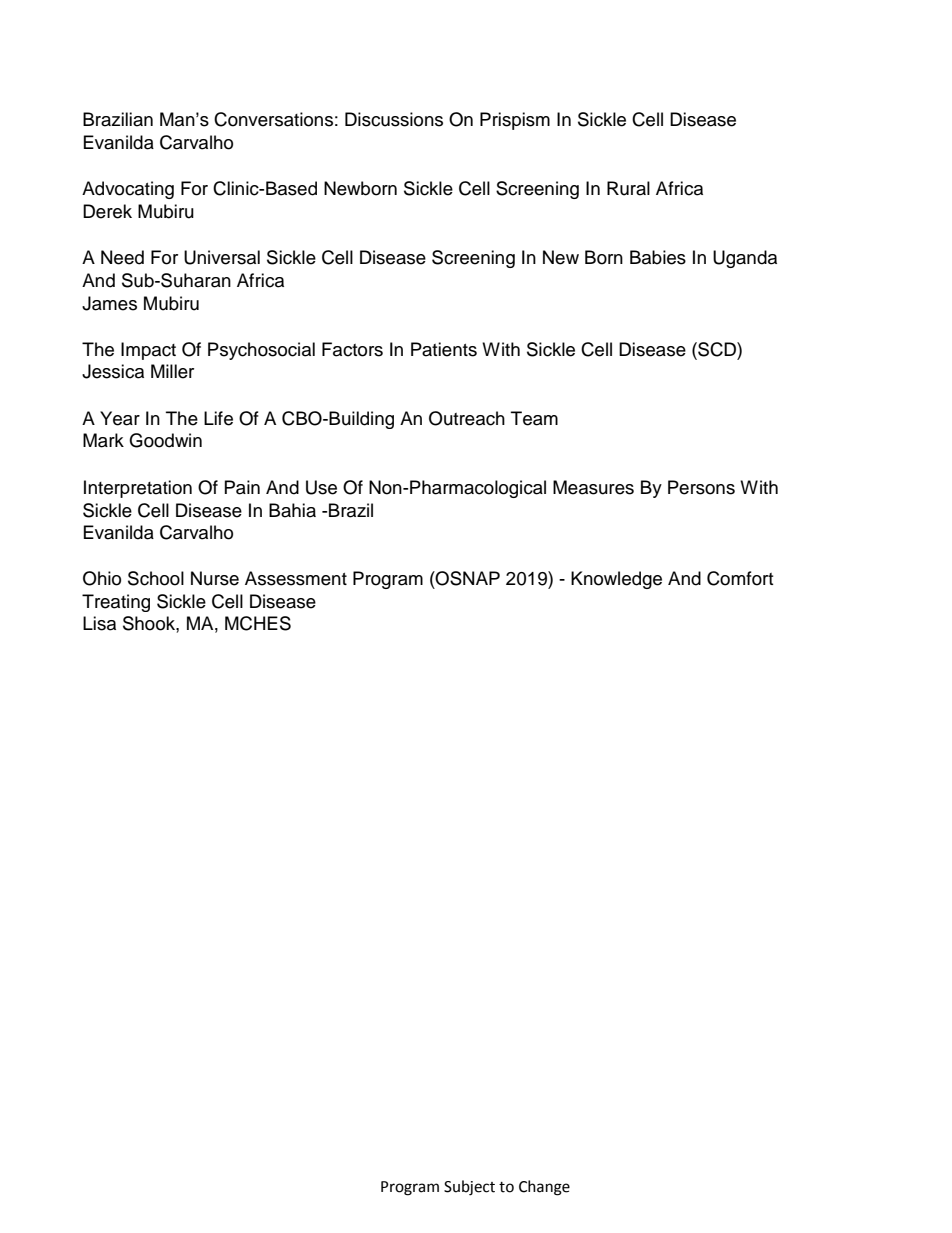 The image size is (952, 1233). I want to click on Outreach, so click(467, 418).
